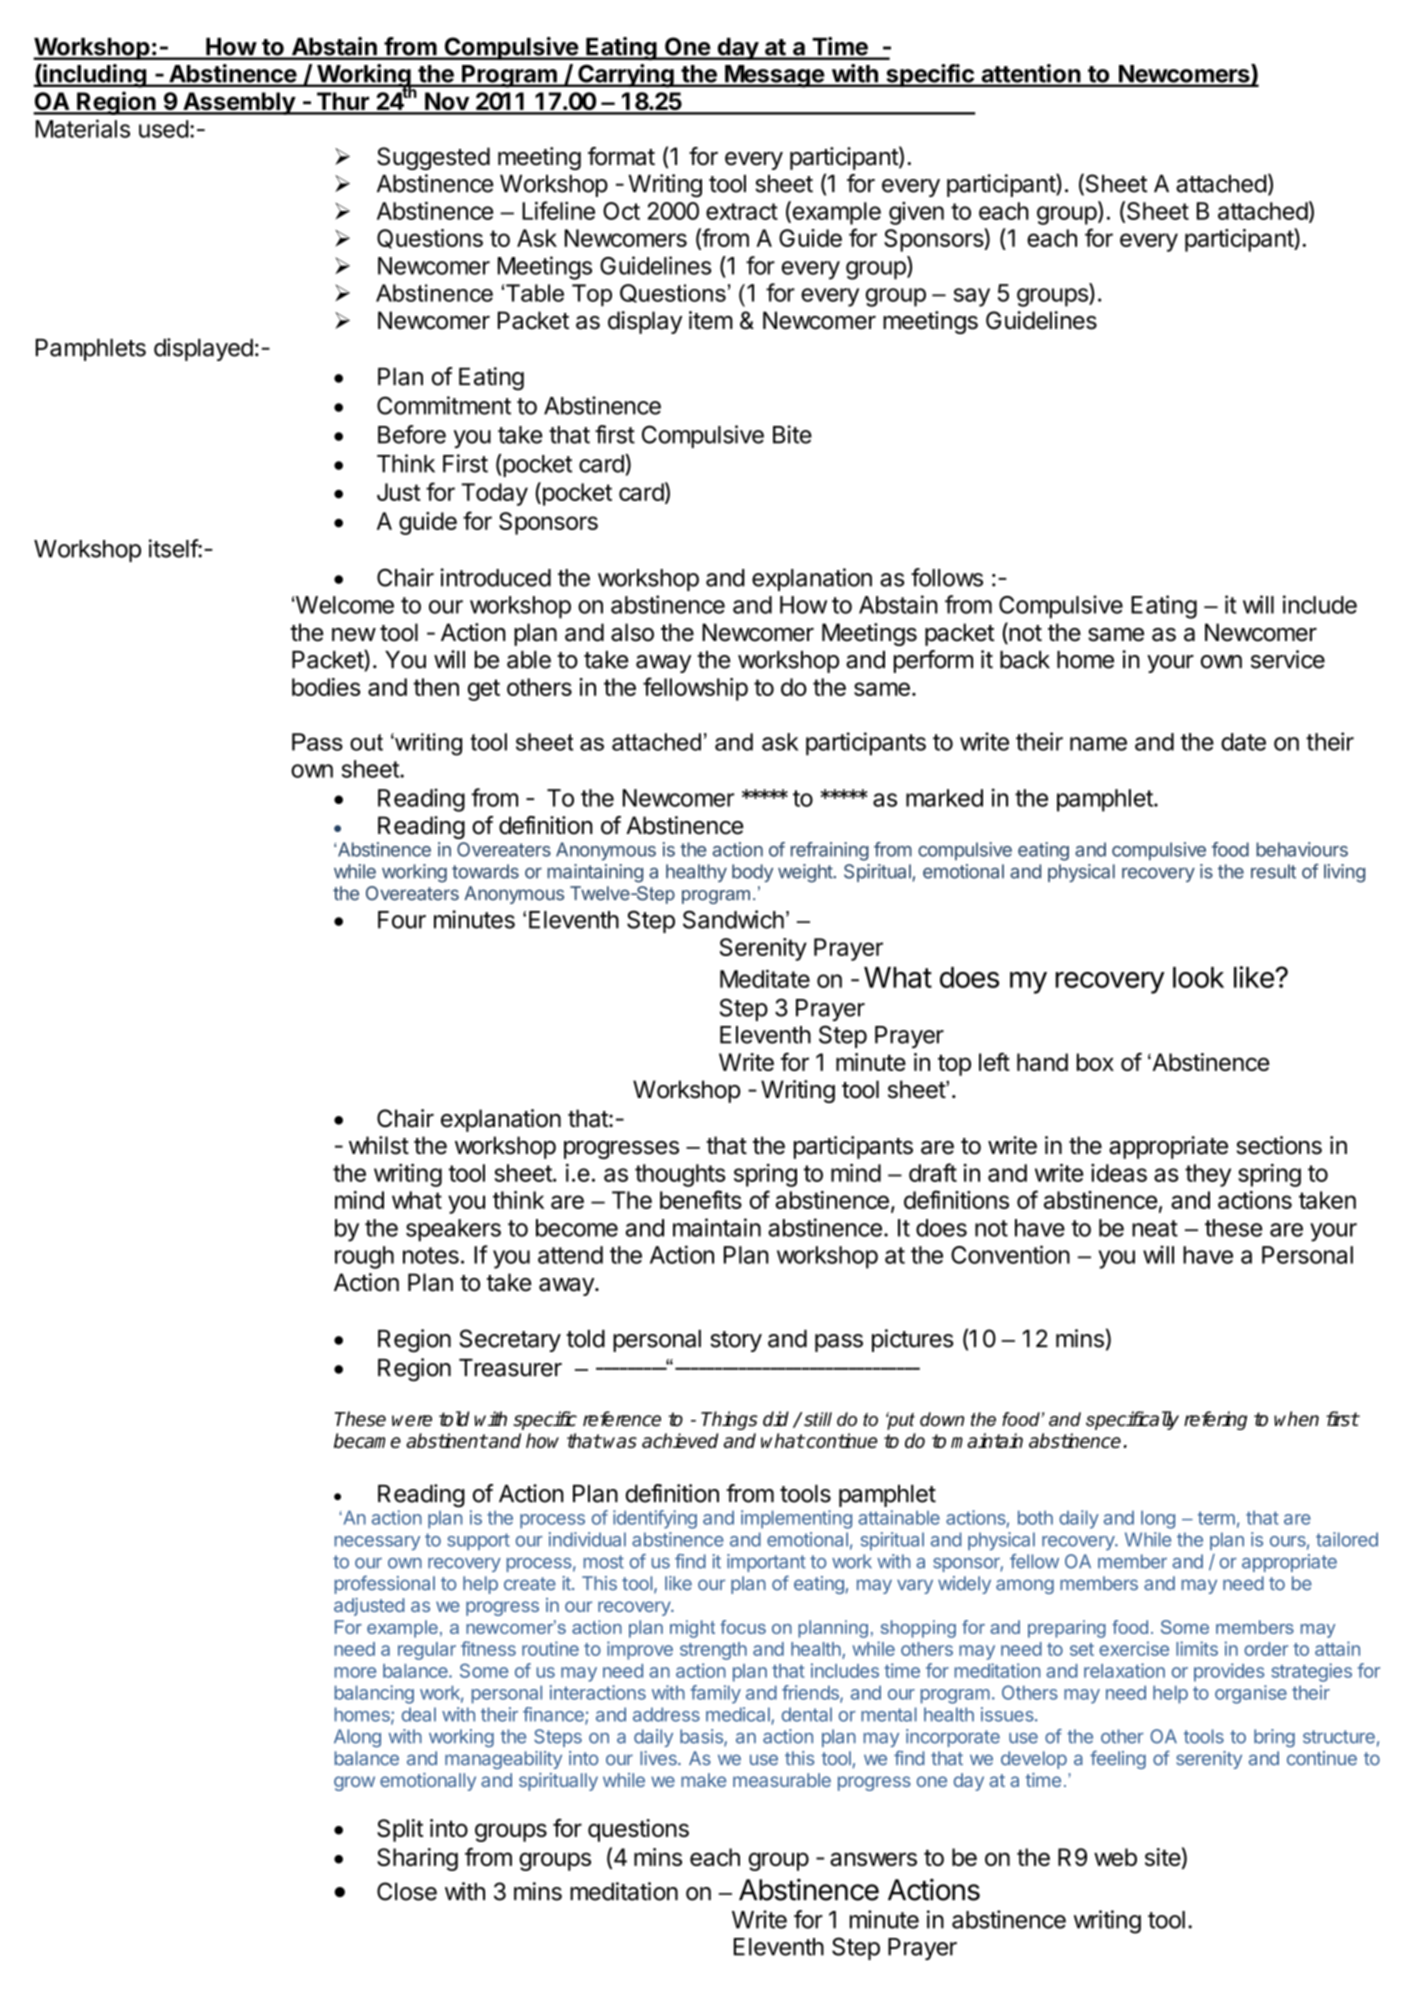 The width and height of the screenshot is (1415, 2001). What do you see at coordinates (729, 1420) in the screenshot?
I see `Things` at bounding box center [729, 1420].
